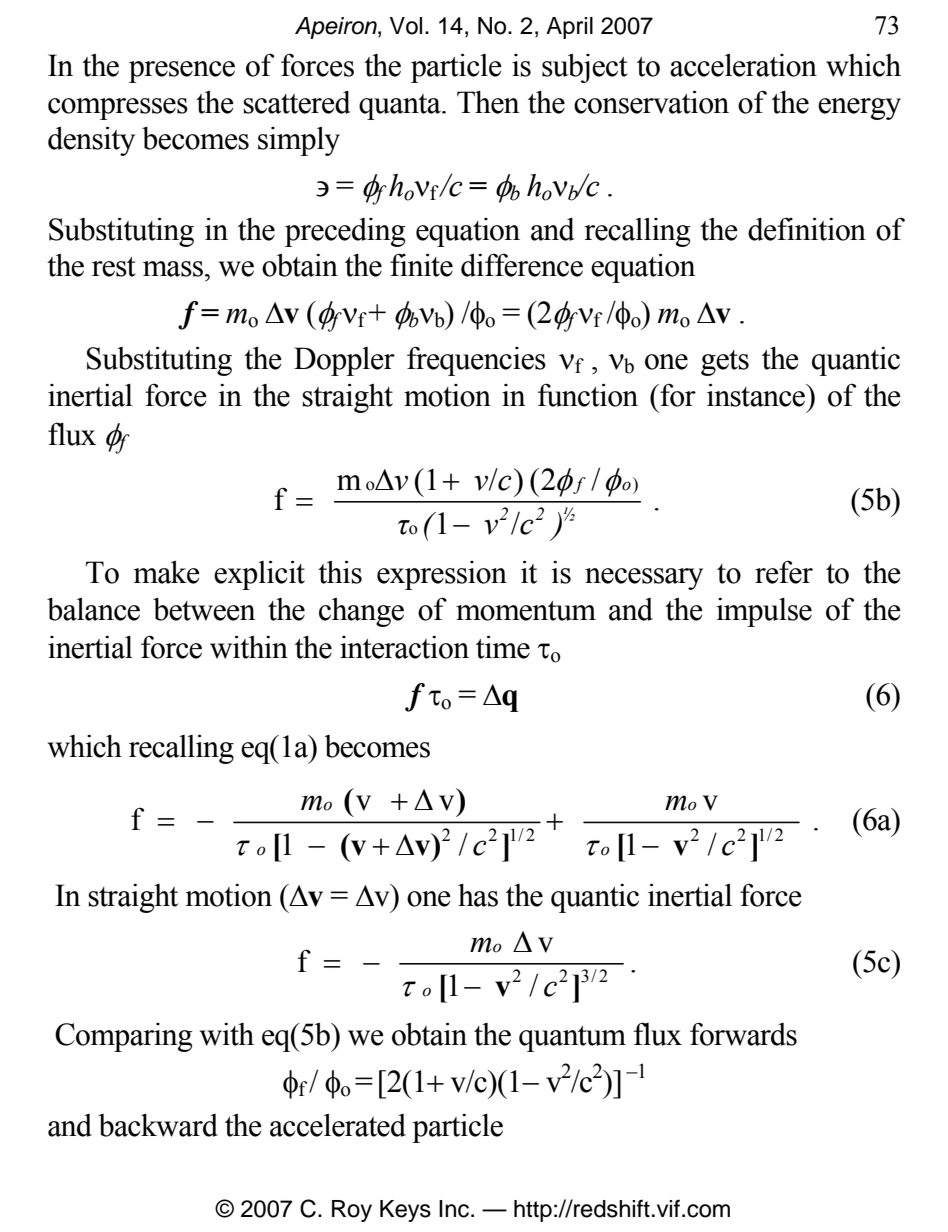  I want to click on between, so click(204, 609).
